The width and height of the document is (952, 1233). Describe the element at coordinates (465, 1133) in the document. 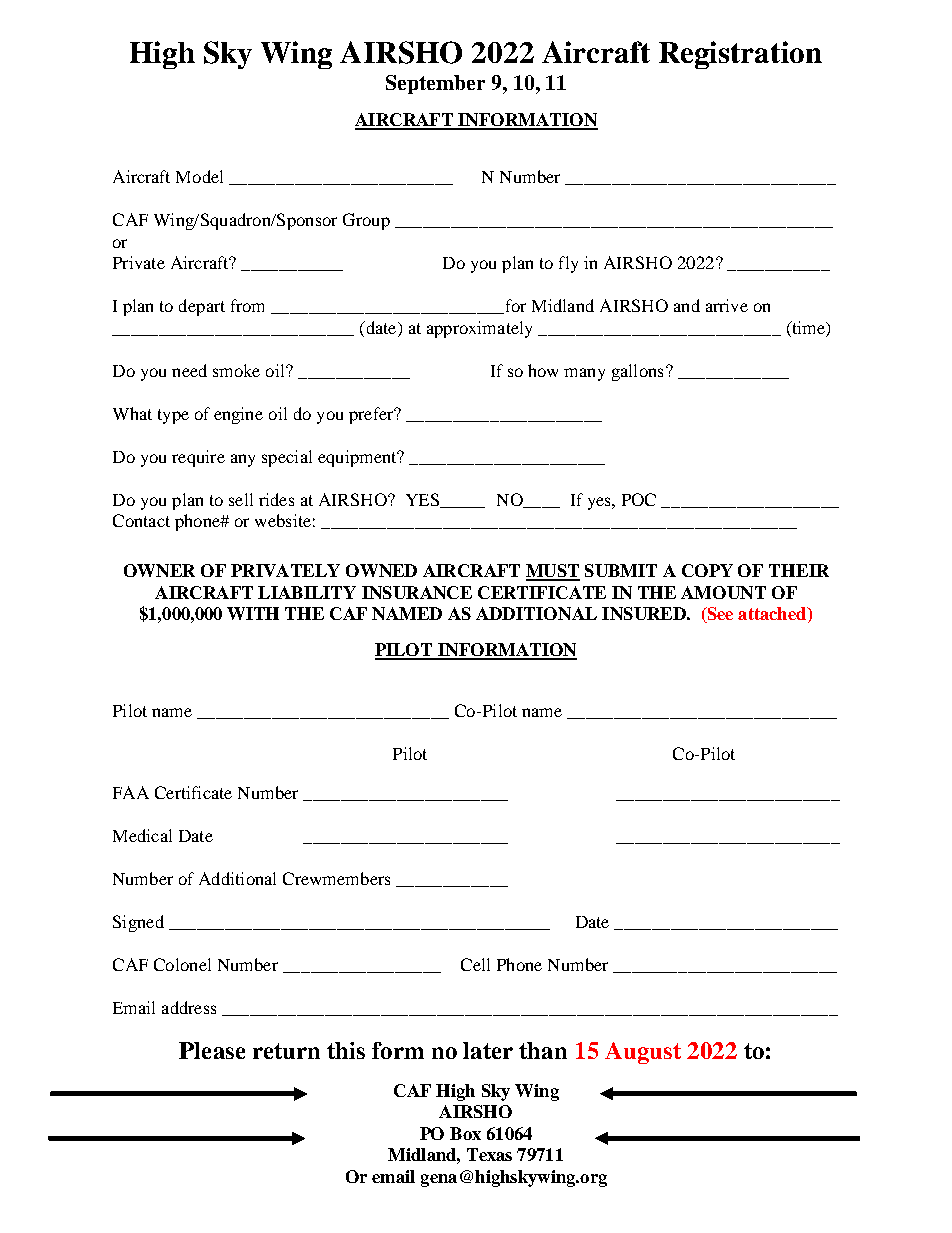

I see `Box` at that location.
